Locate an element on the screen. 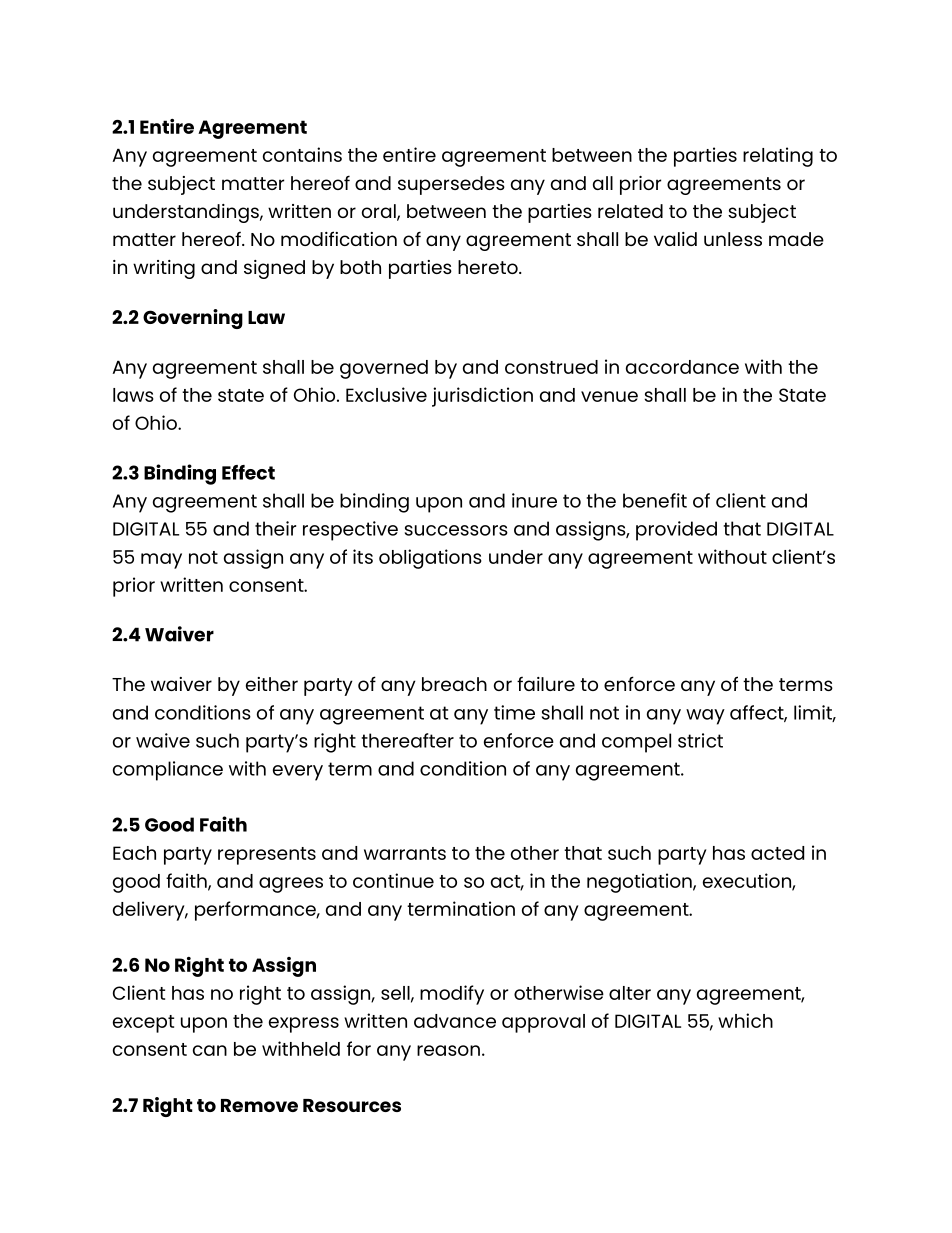 Image resolution: width=952 pixels, height=1233 pixels. way is located at coordinates (705, 717).
